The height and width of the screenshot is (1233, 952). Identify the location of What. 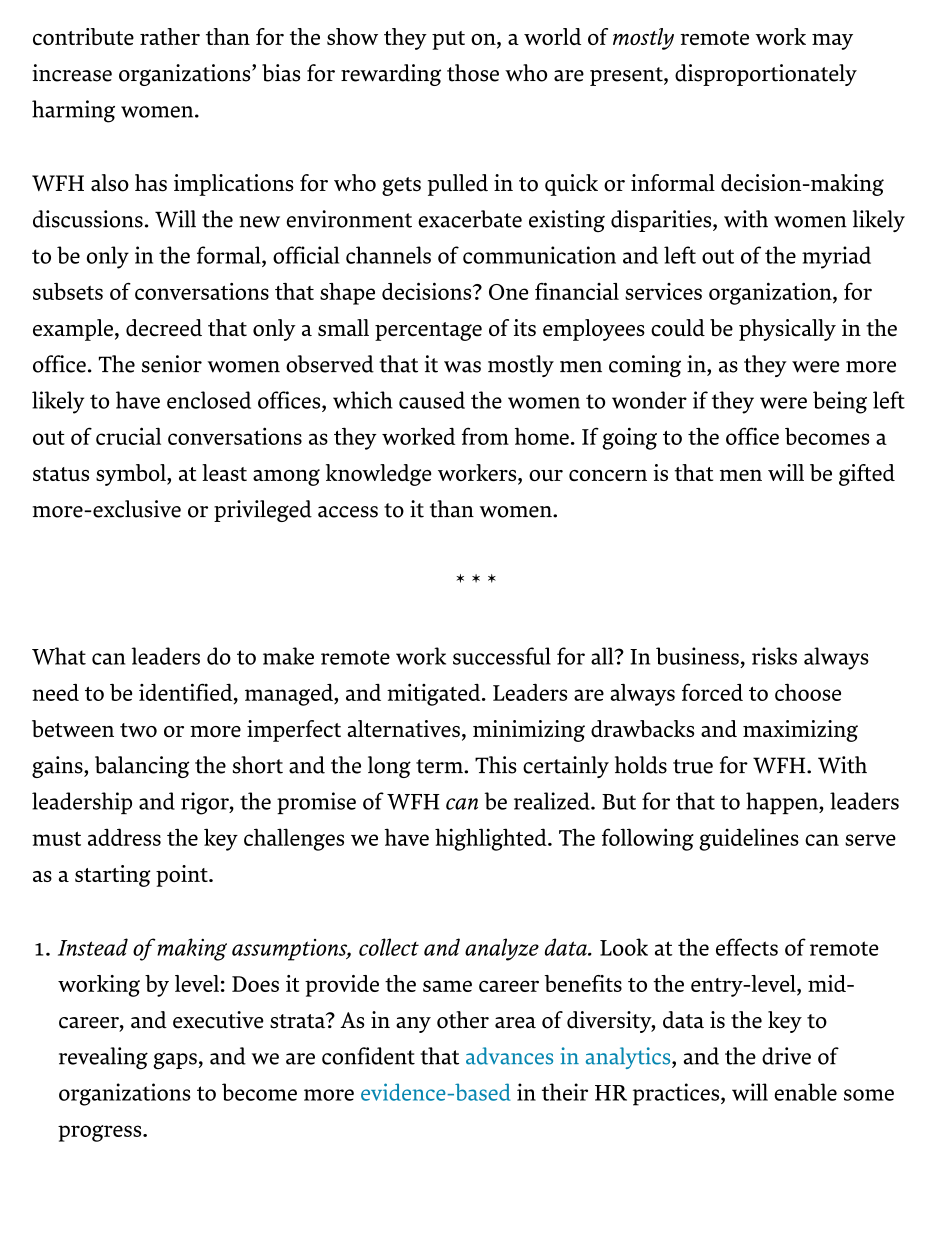
(59, 656).
